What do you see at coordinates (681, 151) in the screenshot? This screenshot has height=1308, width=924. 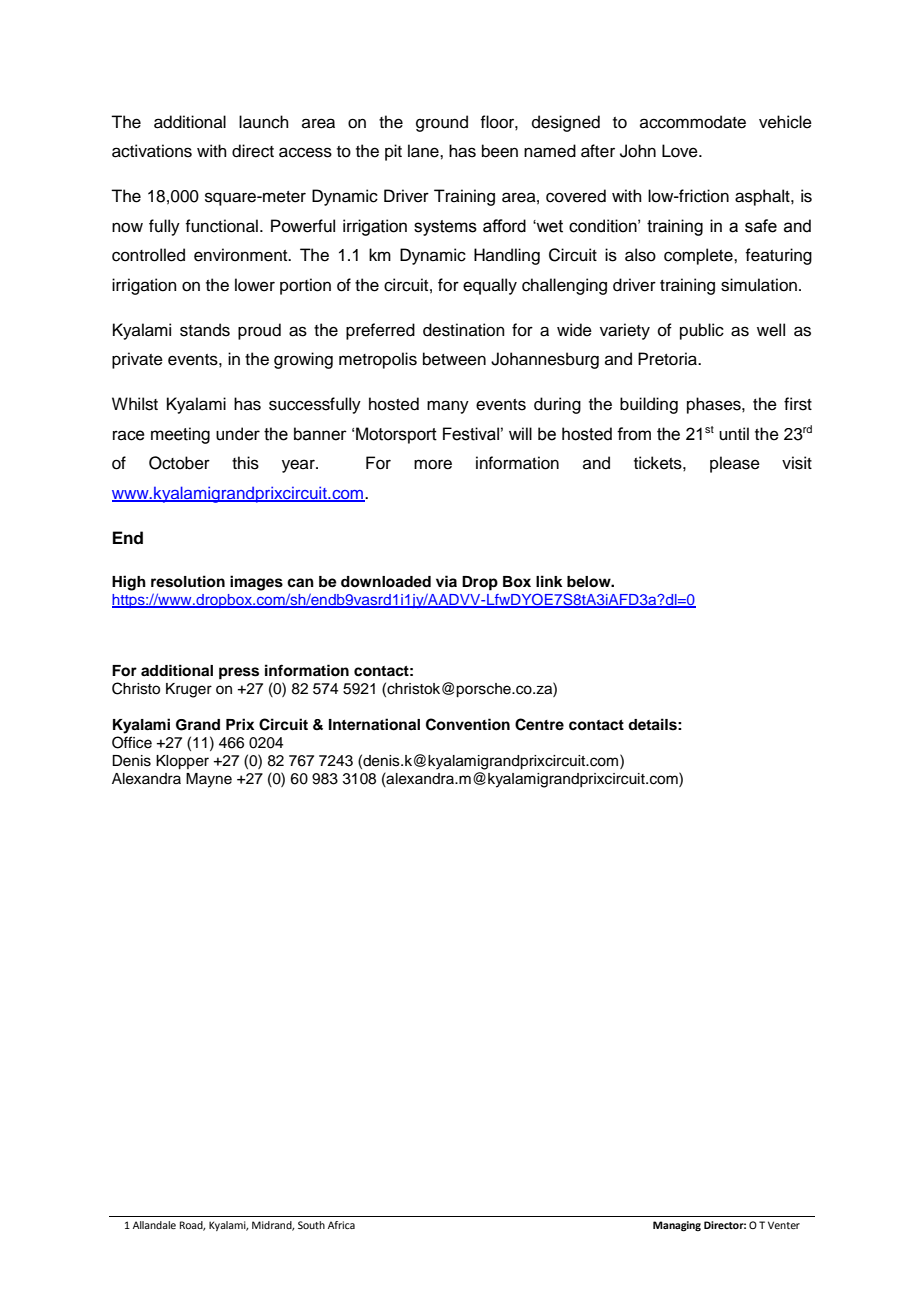 I see `Love` at bounding box center [681, 151].
